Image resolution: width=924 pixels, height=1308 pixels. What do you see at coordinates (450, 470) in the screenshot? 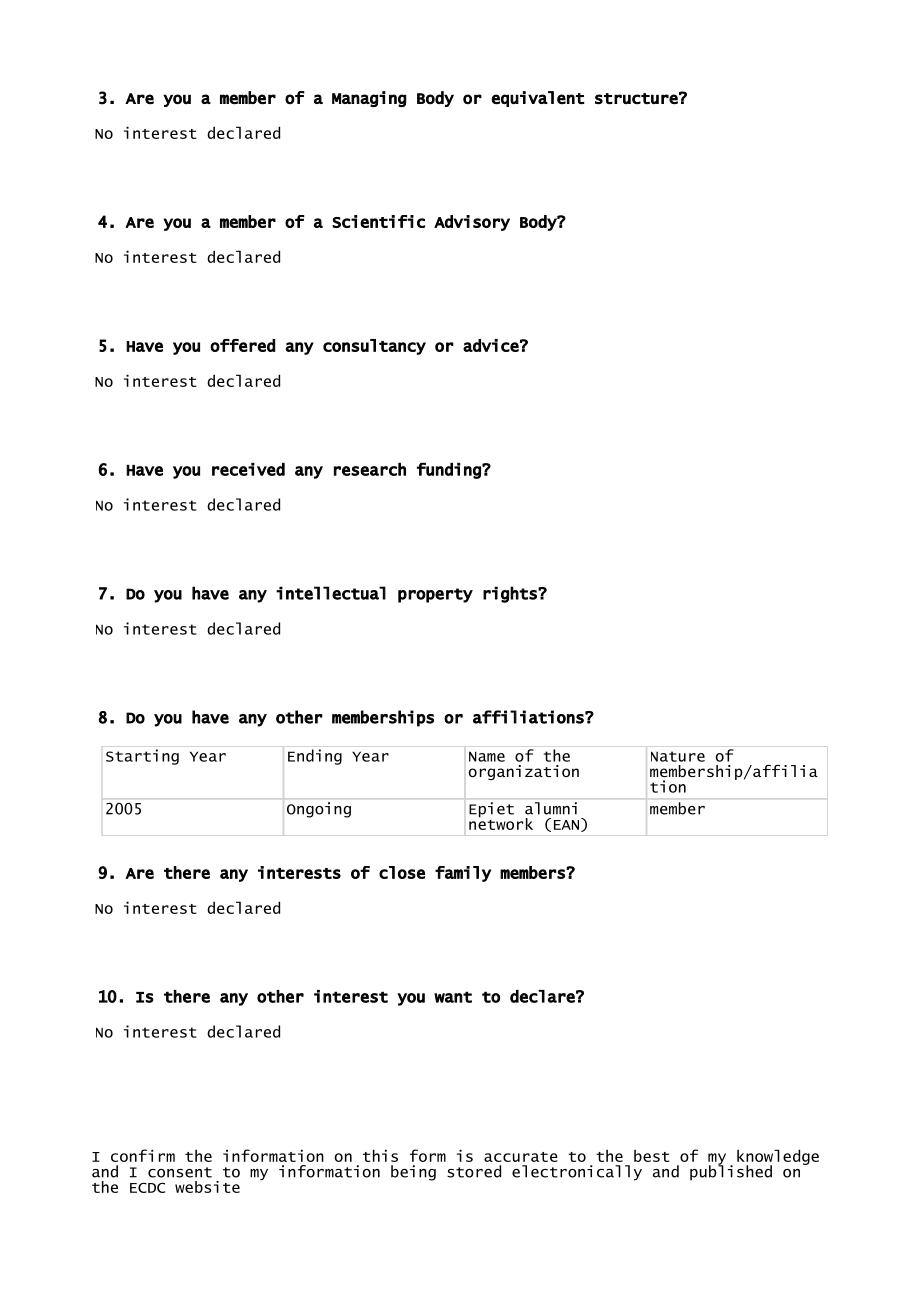
I see `funding` at bounding box center [450, 470].
